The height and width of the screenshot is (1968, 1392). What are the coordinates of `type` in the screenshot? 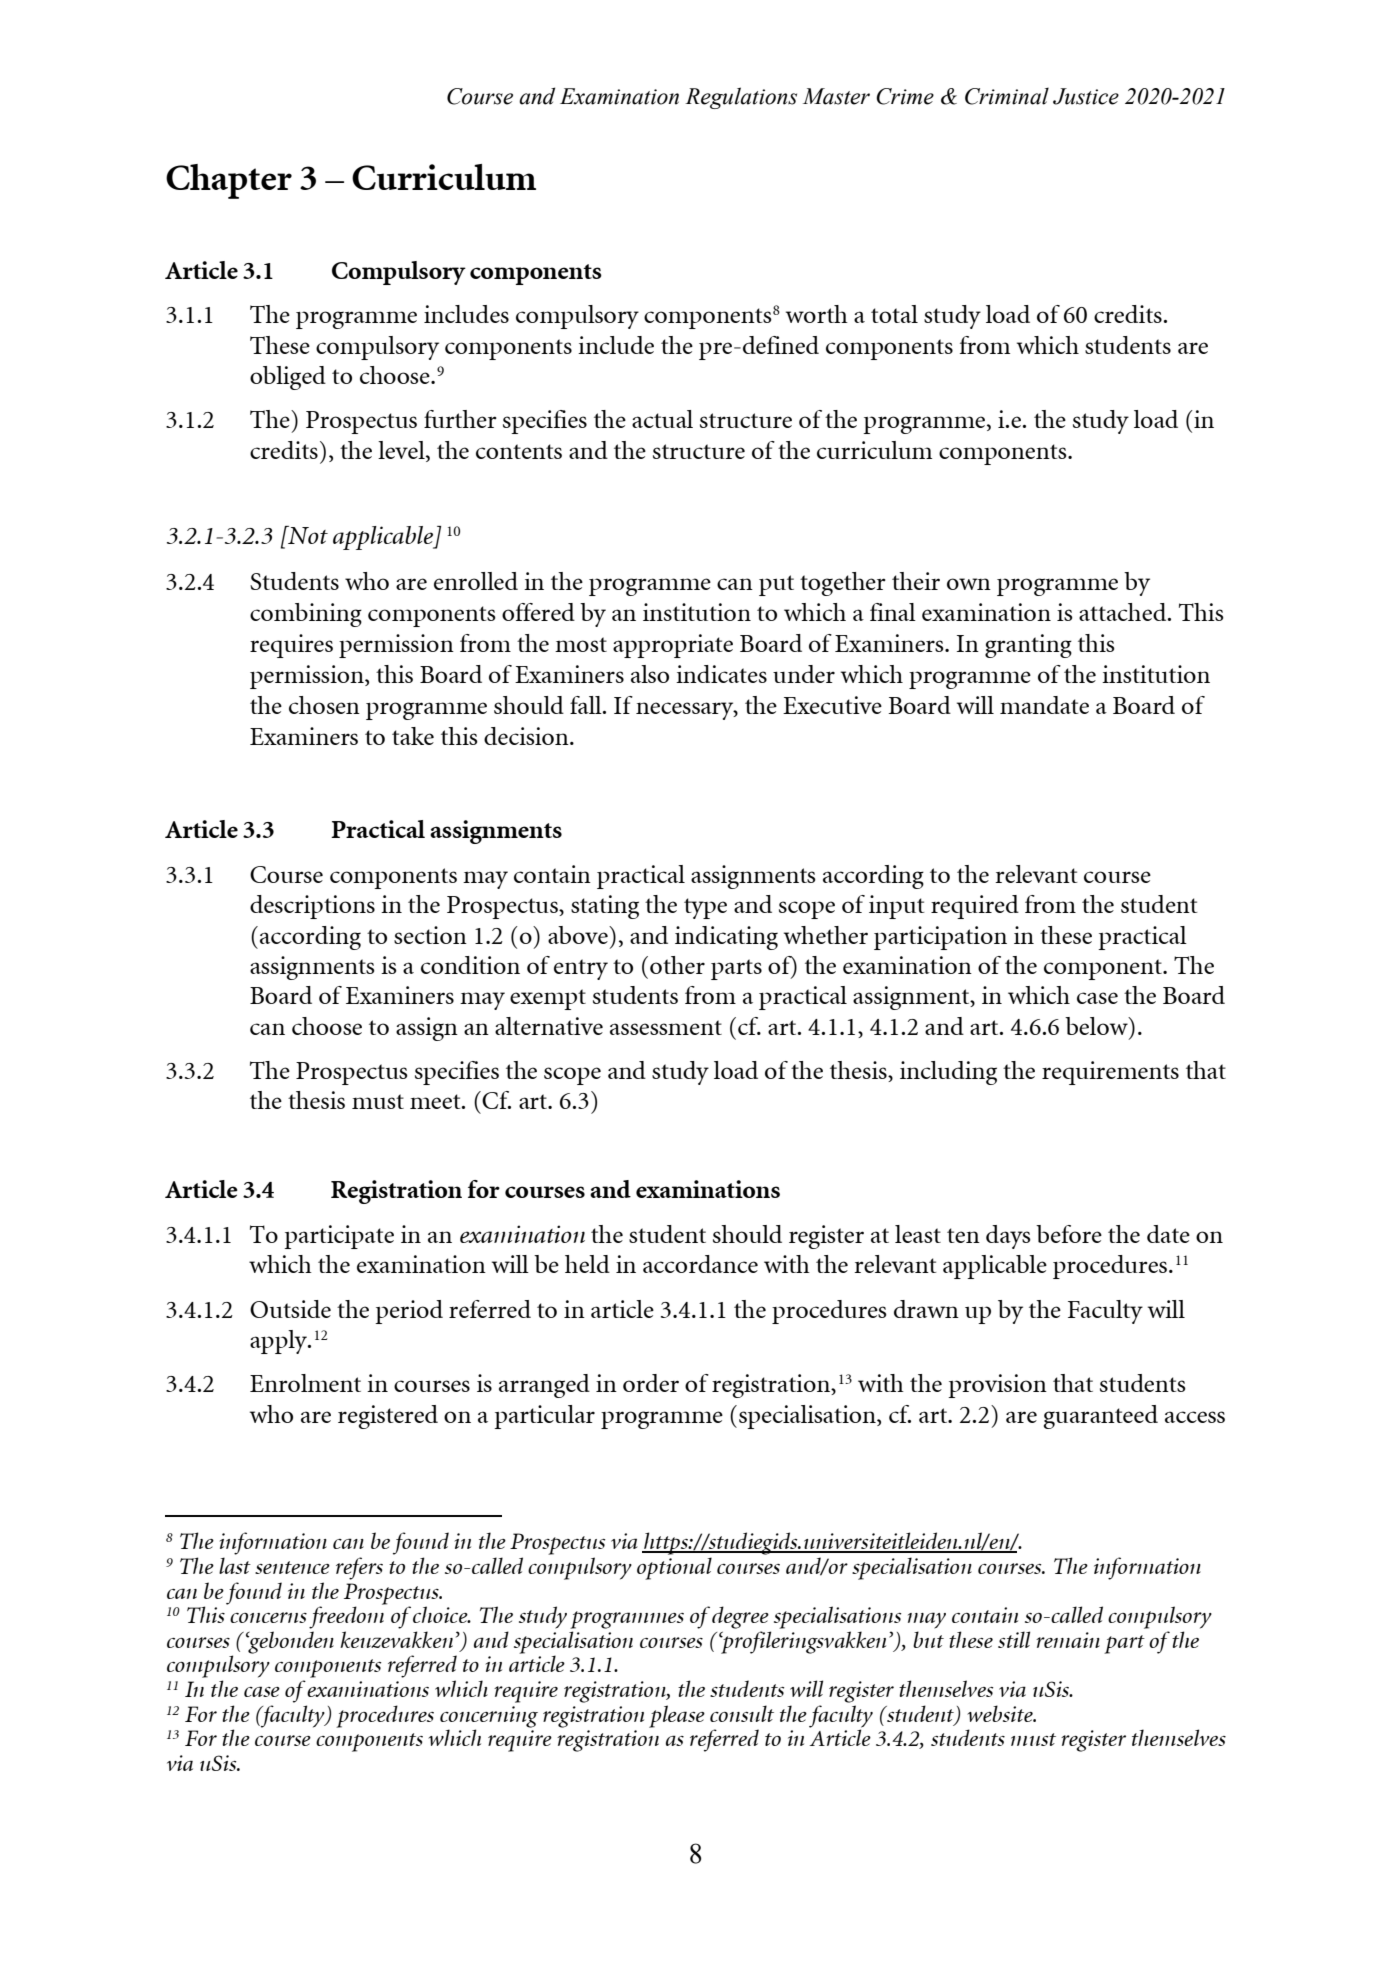 It's located at (705, 908).
